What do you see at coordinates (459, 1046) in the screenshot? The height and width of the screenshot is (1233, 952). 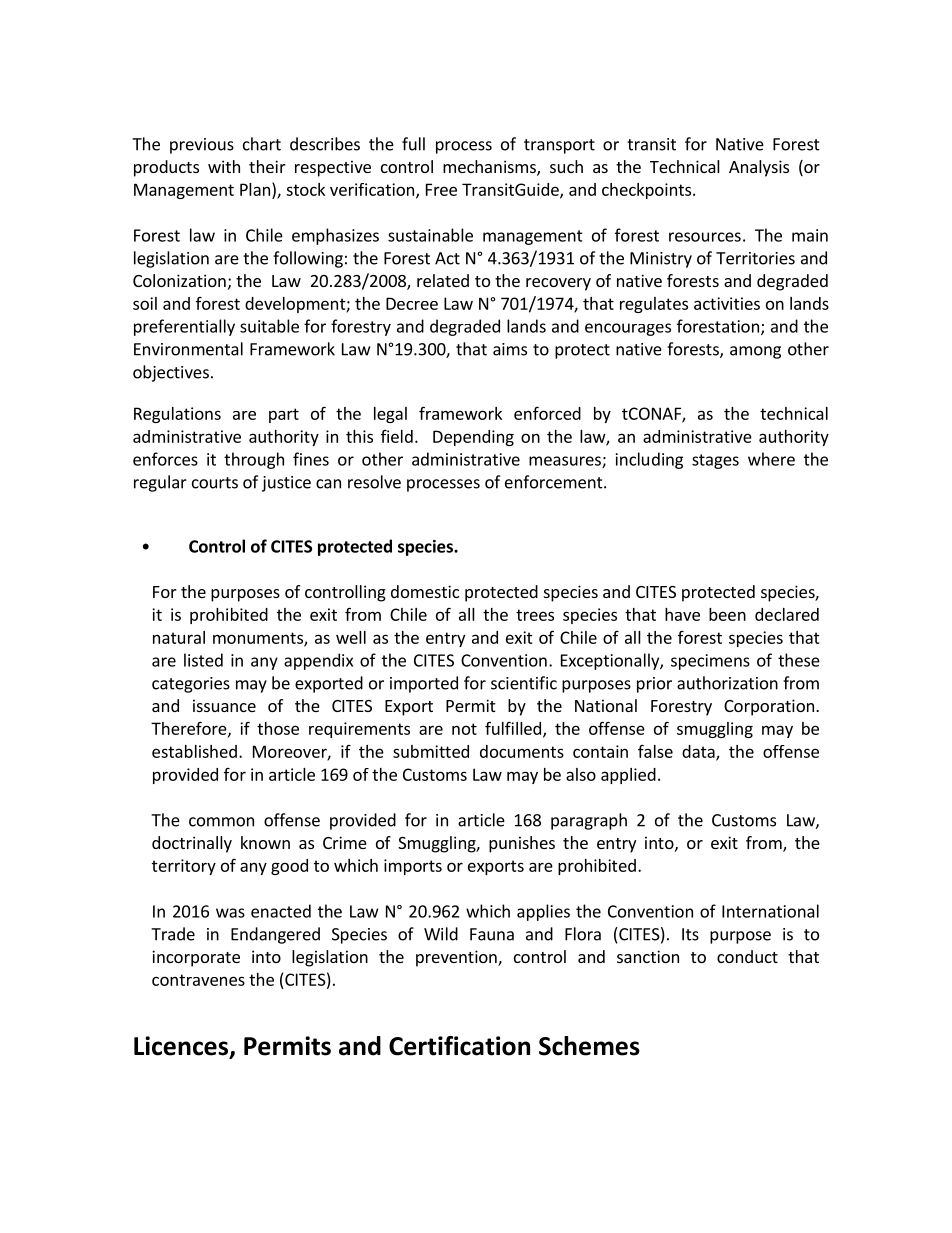 I see `Certification` at bounding box center [459, 1046].
